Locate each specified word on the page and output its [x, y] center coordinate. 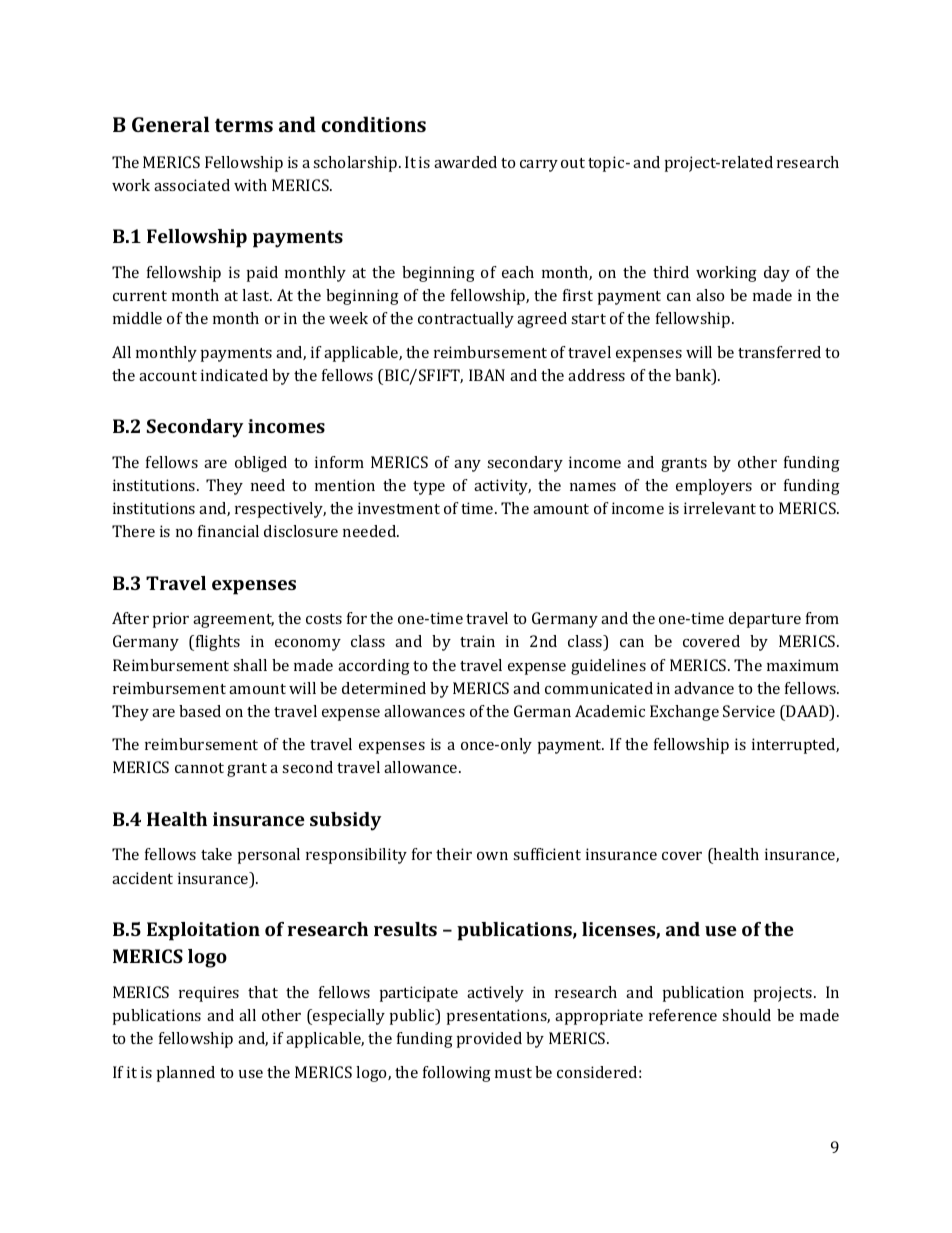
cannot [199, 768]
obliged [261, 464]
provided [489, 1040]
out [573, 163]
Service [749, 711]
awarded [465, 162]
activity [502, 487]
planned [186, 1074]
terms [244, 125]
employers [714, 487]
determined [384, 688]
